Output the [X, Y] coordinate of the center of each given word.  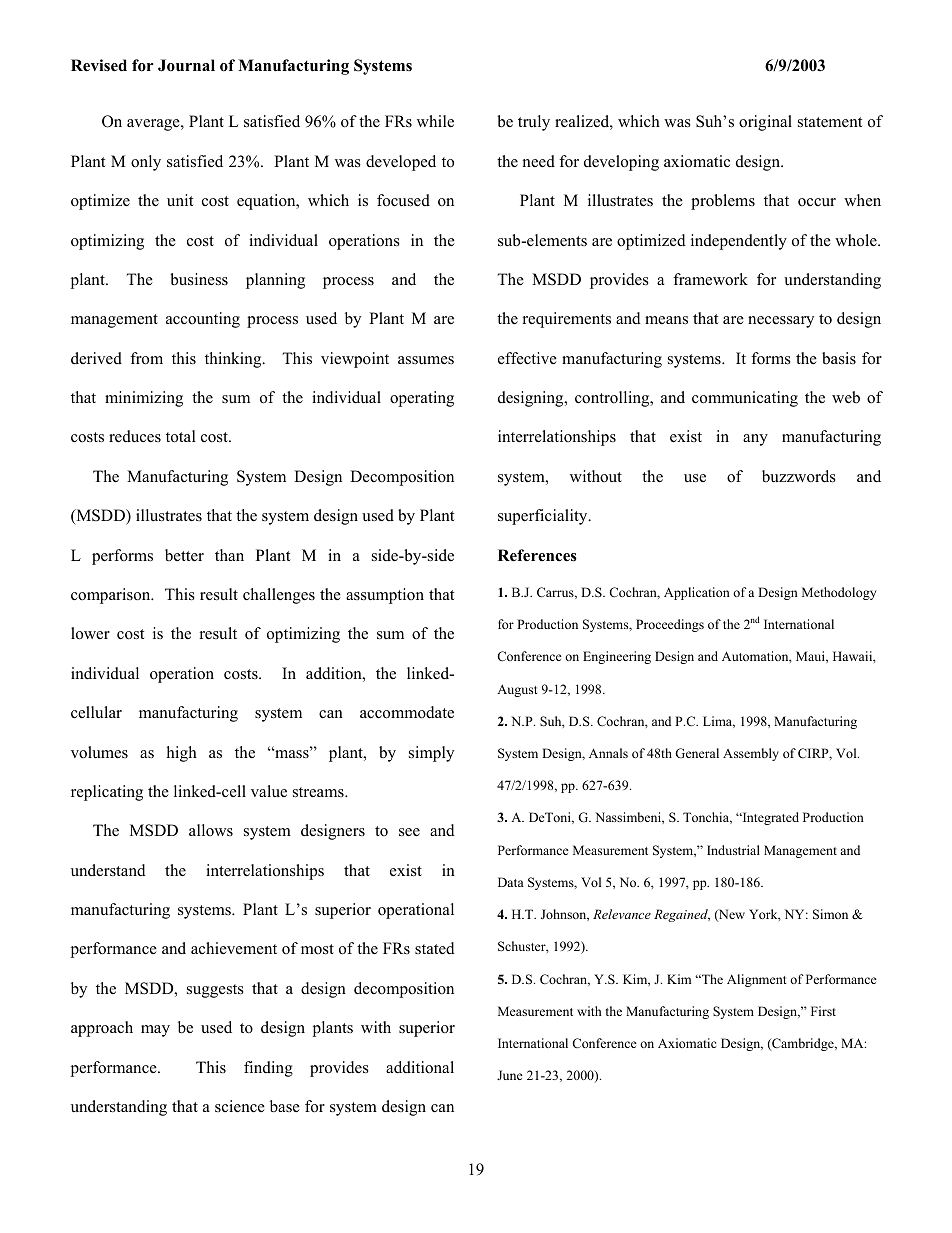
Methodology [839, 593]
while [435, 121]
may [155, 1031]
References [537, 555]
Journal [186, 65]
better [184, 555]
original [765, 123]
